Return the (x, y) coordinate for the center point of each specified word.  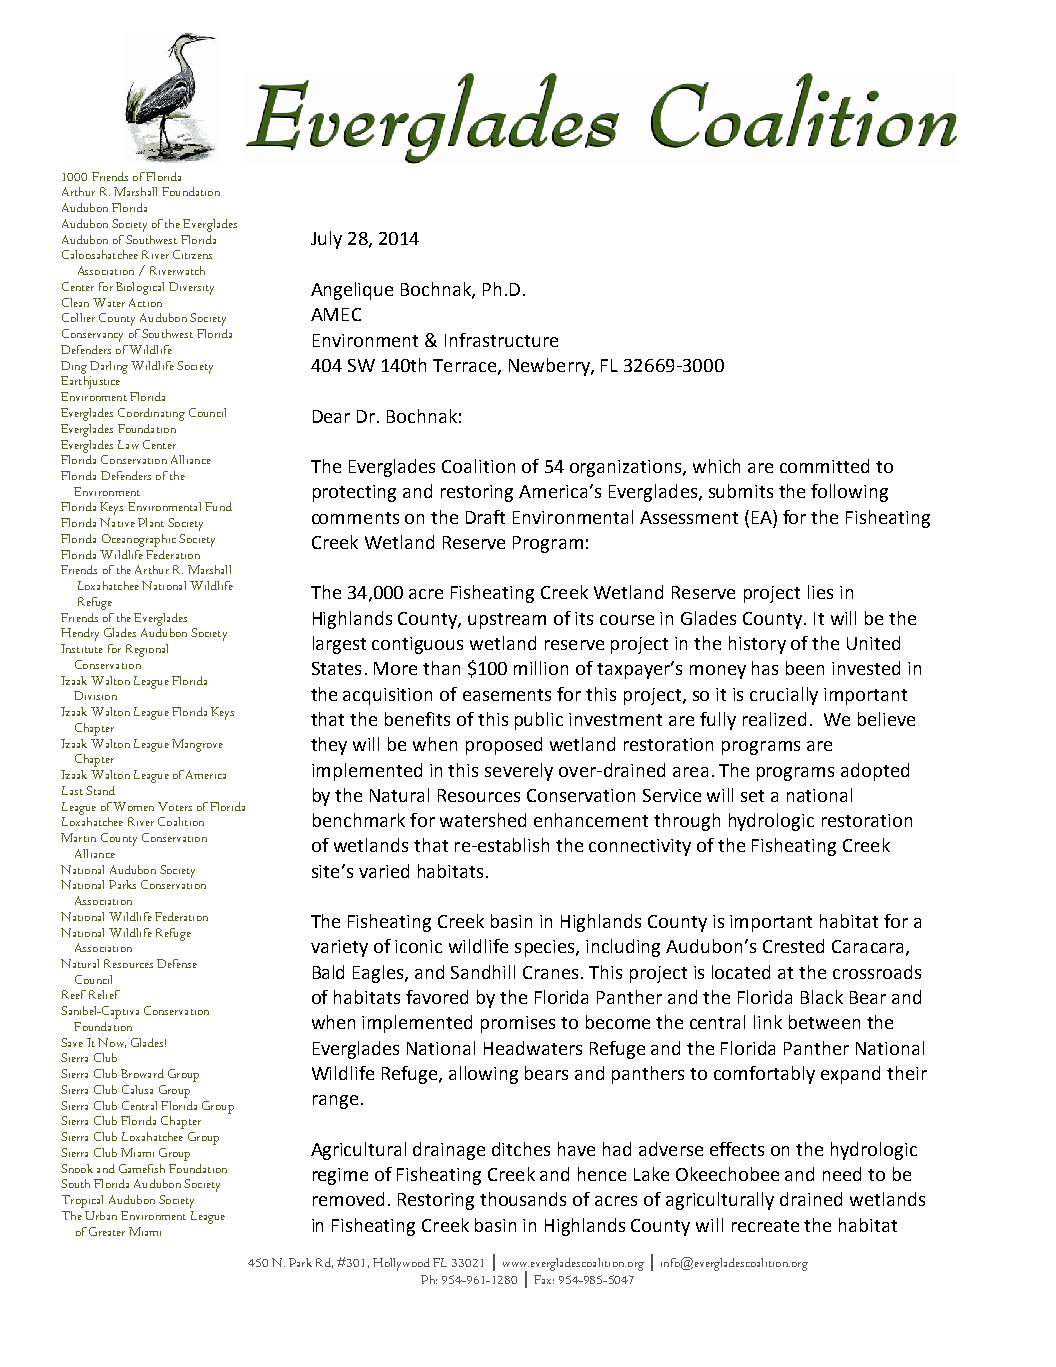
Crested (793, 946)
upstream (507, 621)
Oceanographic (139, 540)
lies (820, 592)
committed (824, 466)
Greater (107, 1231)
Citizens (192, 254)
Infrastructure (501, 340)
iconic (418, 946)
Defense (177, 963)
